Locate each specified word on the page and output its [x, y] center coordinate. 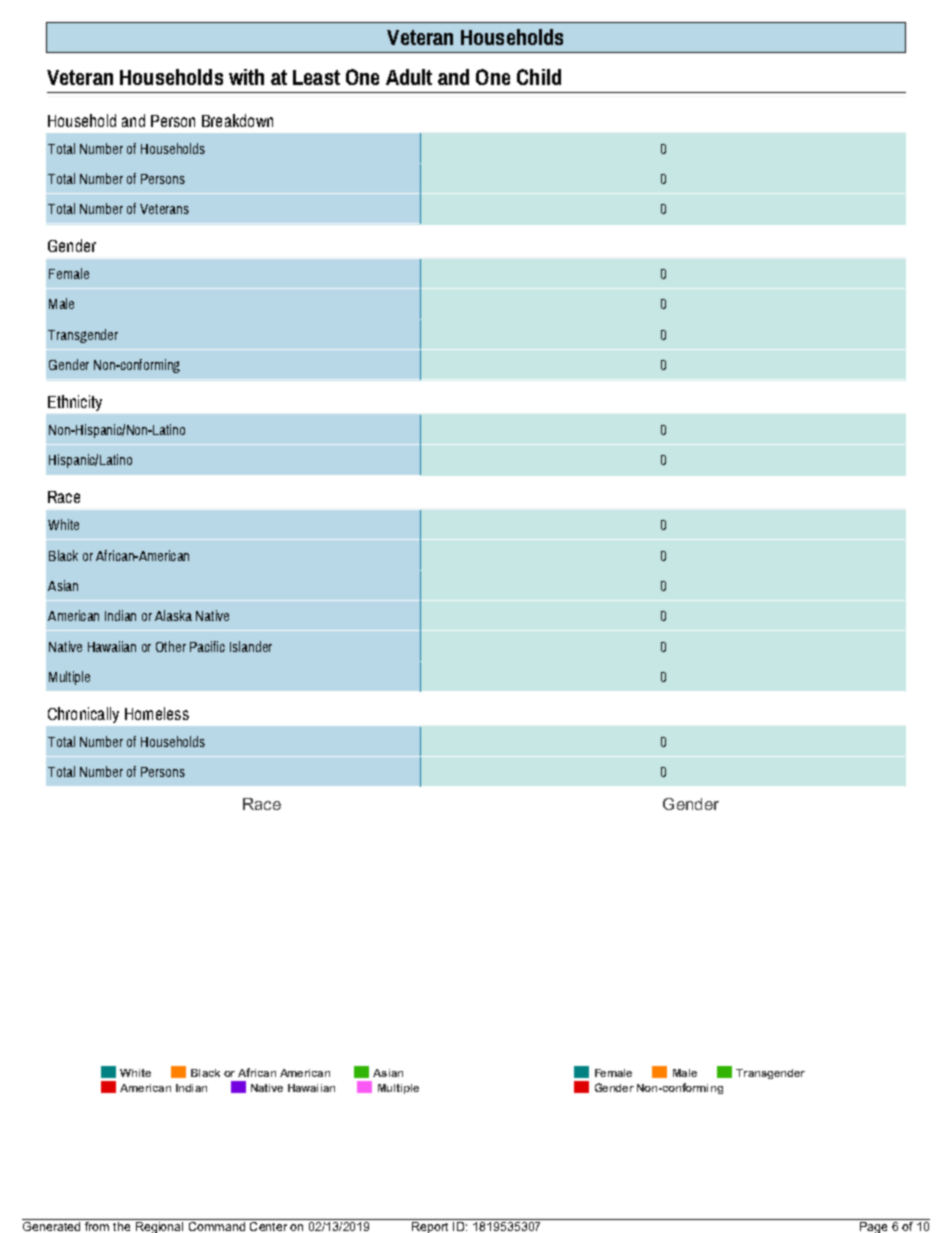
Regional [159, 1226]
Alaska [173, 615]
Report [430, 1226]
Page [873, 1226]
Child [539, 77]
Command [216, 1225]
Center [268, 1225]
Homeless [157, 713]
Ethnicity [75, 403]
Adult [409, 77]
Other [171, 646]
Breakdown [237, 120]
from [96, 1225]
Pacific [207, 646]
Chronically [83, 715]
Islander [251, 646]
